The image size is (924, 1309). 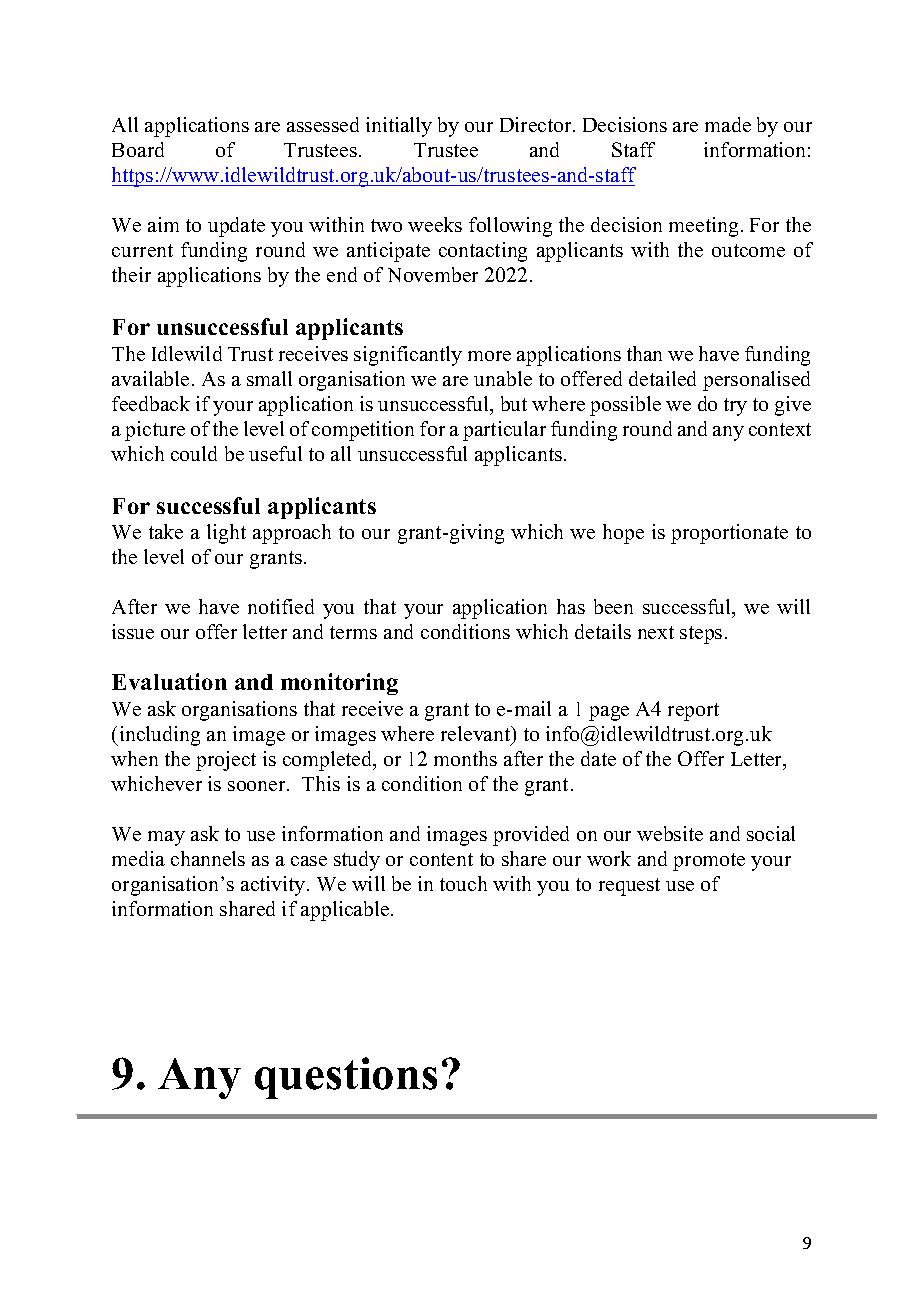 I want to click on Board, so click(x=138, y=149).
